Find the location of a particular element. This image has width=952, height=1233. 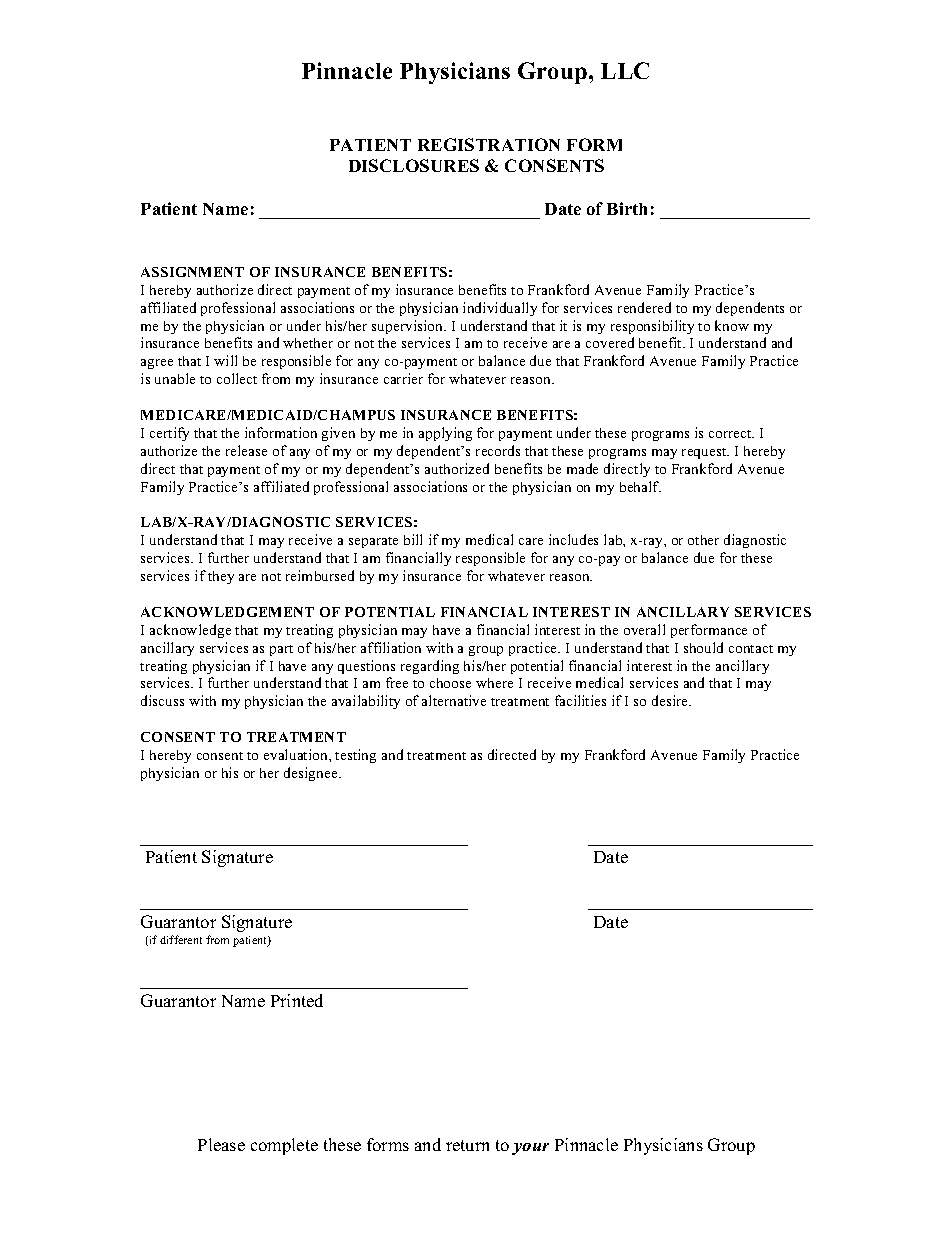

your is located at coordinates (530, 1149).
